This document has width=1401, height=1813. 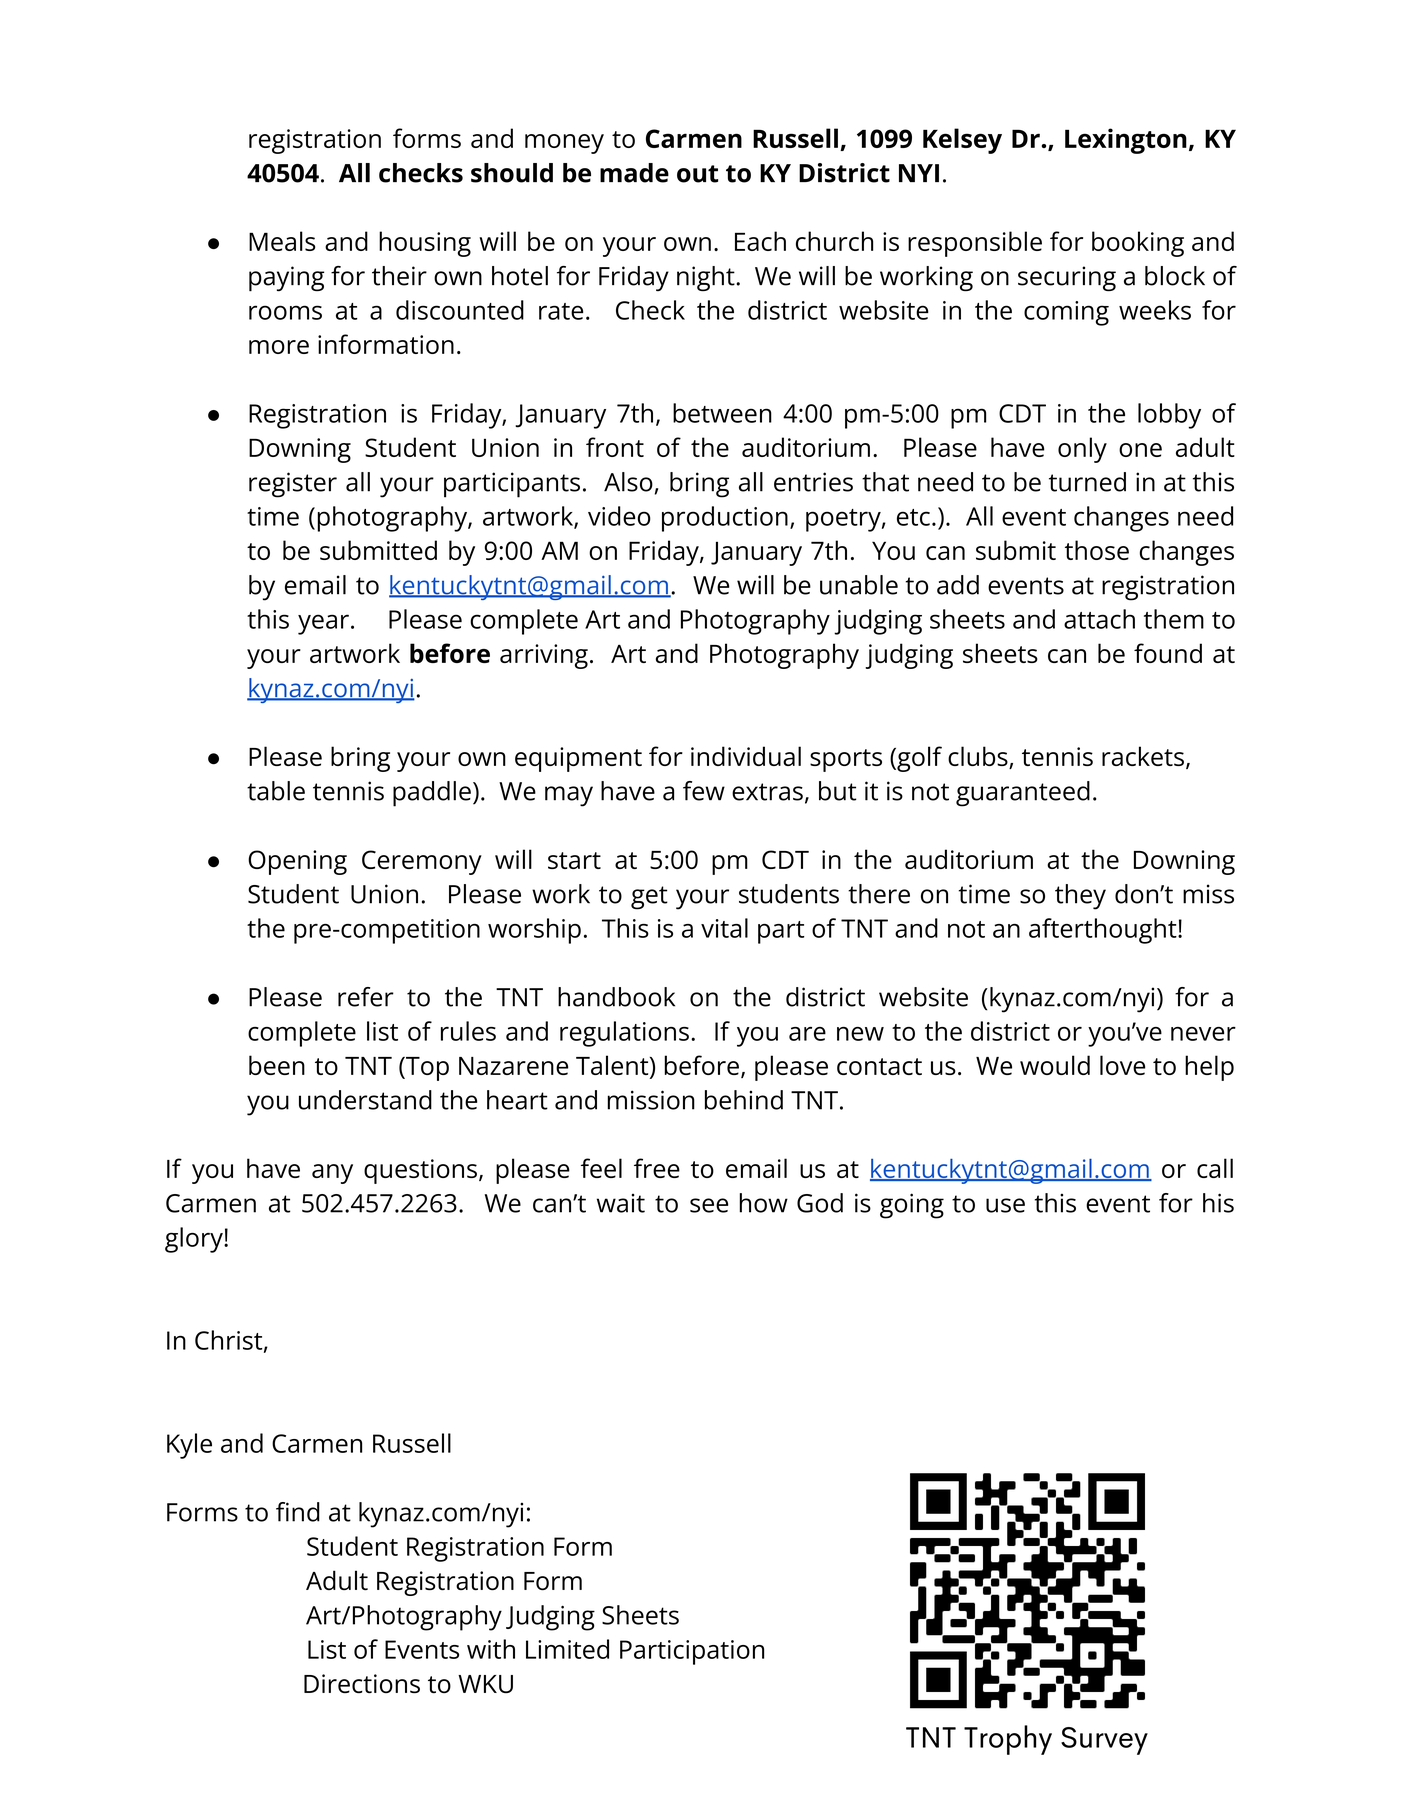 I want to click on Opening, so click(x=297, y=862).
